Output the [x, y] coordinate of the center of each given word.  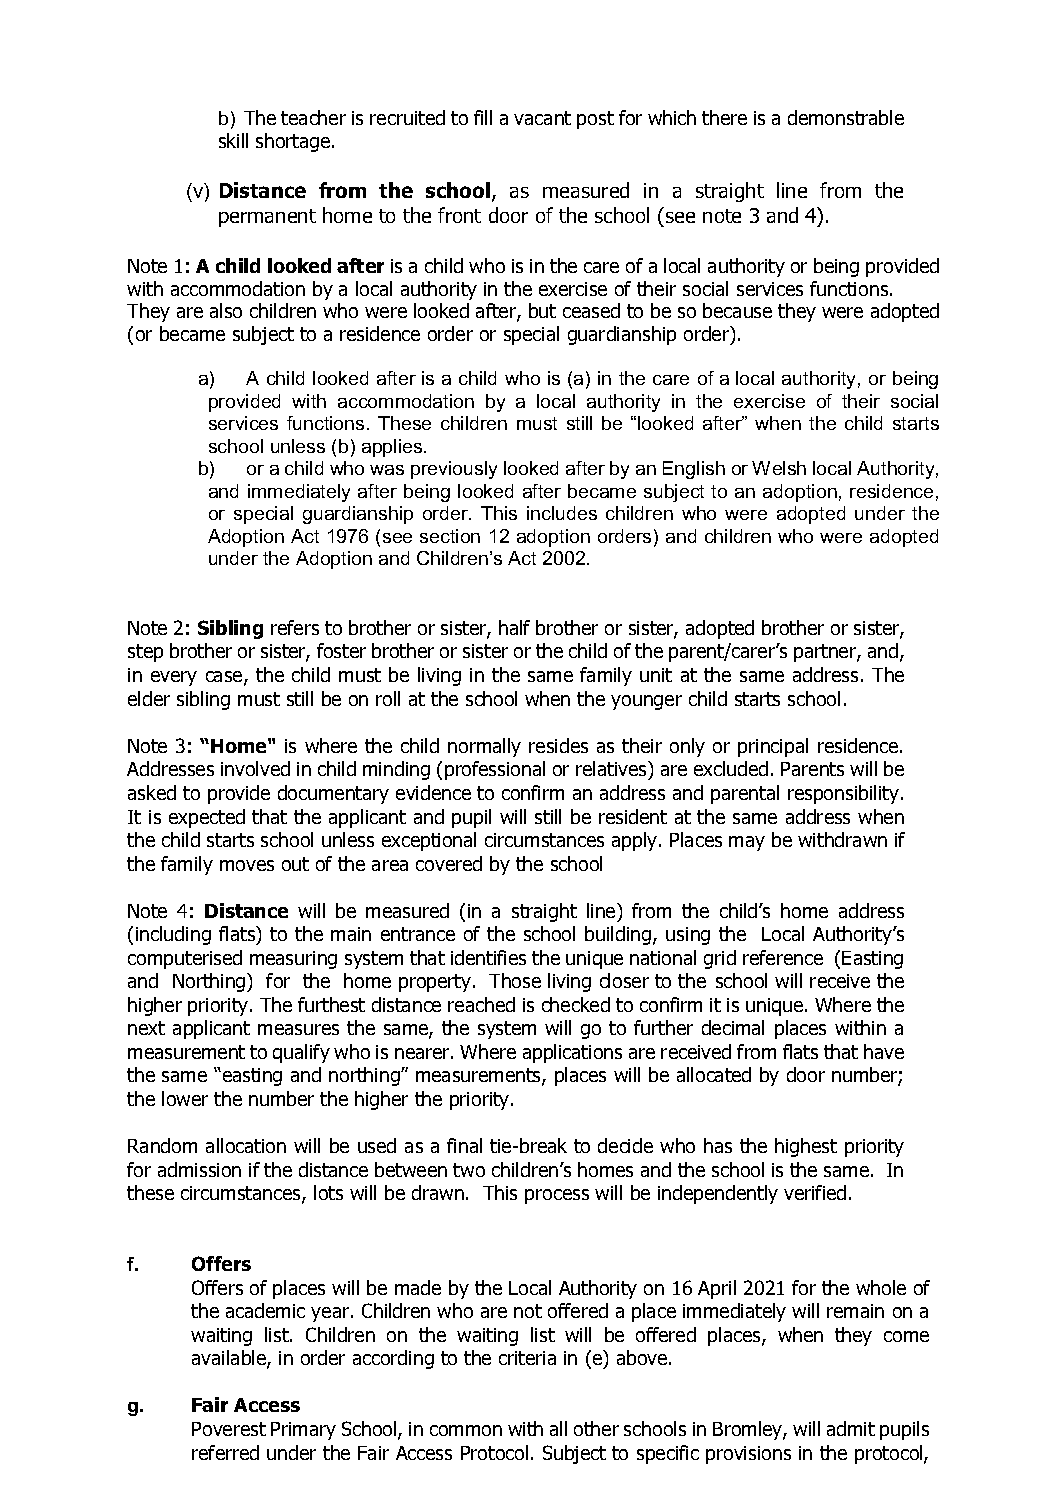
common [466, 1430]
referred [225, 1452]
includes [562, 513]
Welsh [779, 468]
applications [572, 1053]
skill [233, 140]
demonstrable [846, 117]
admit [851, 1428]
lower [185, 1098]
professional [495, 770]
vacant [542, 118]
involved [255, 768]
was [387, 470]
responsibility [845, 794]
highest [806, 1147]
